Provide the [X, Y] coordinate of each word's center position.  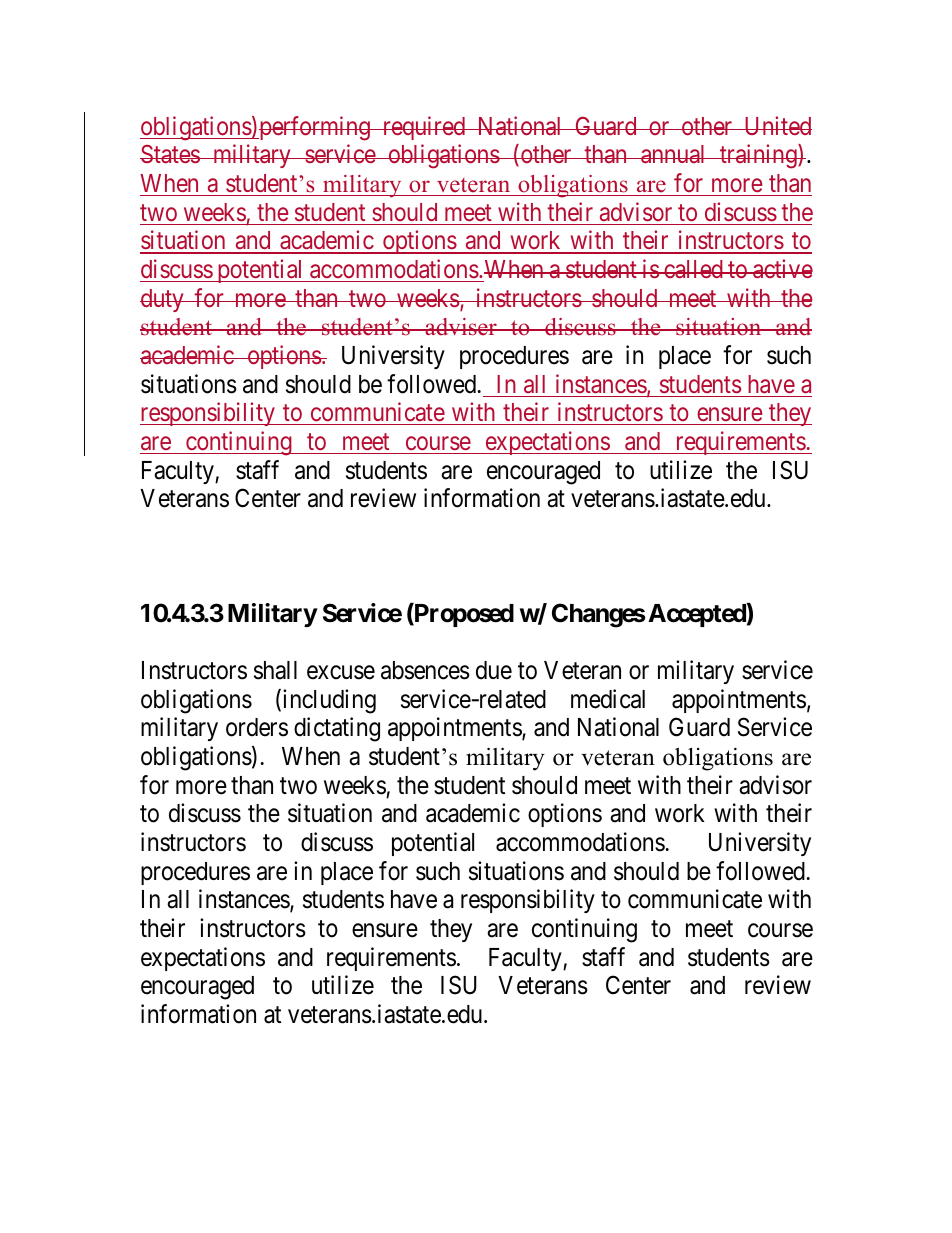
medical [608, 699]
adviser [461, 327]
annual [674, 154]
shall [275, 670]
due [494, 670]
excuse [341, 673]
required [424, 128]
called [693, 269]
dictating [337, 729]
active [782, 268]
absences [425, 670]
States [170, 154]
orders [257, 727]
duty [163, 300]
